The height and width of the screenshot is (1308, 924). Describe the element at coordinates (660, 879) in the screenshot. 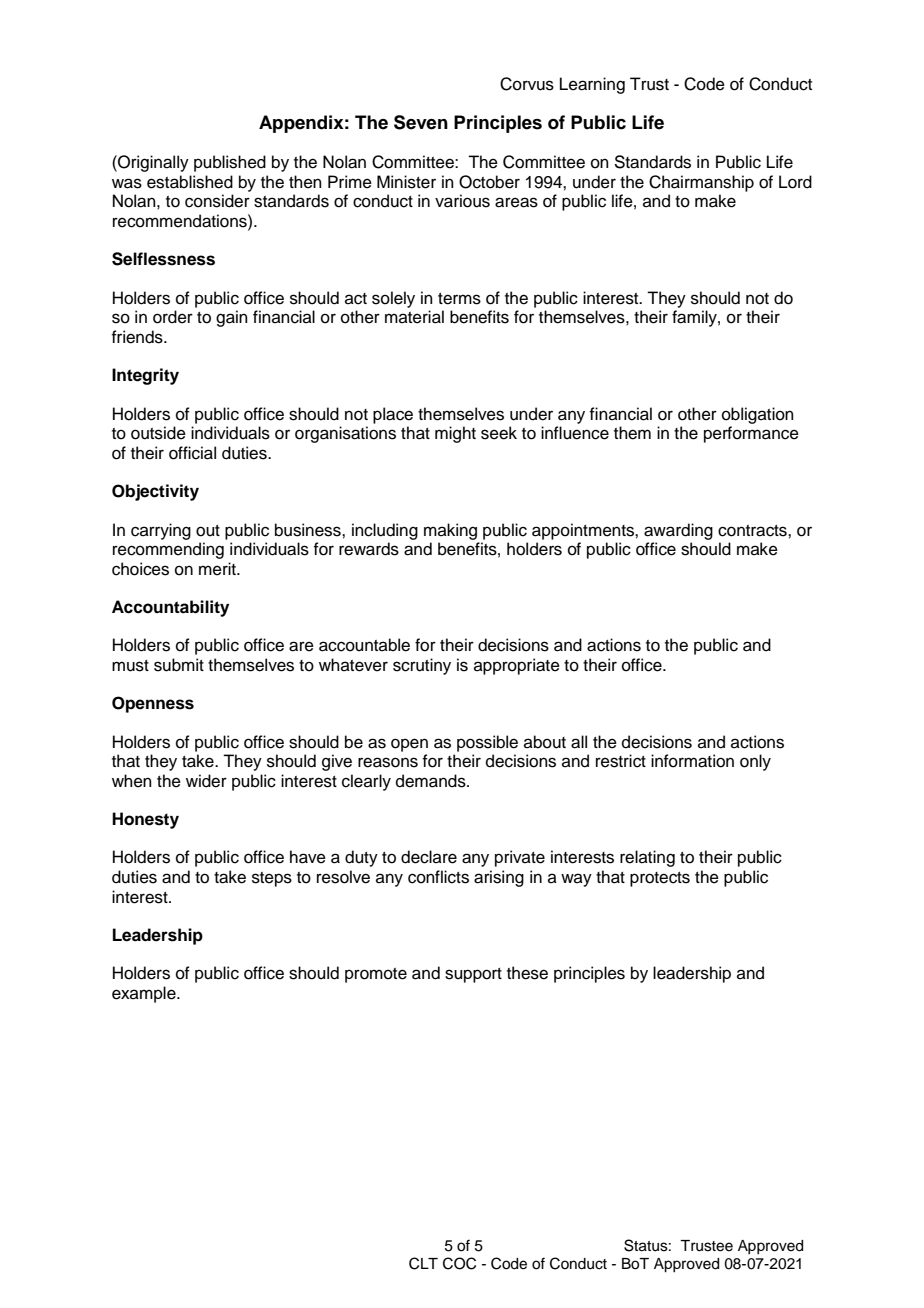

I see `protects` at that location.
